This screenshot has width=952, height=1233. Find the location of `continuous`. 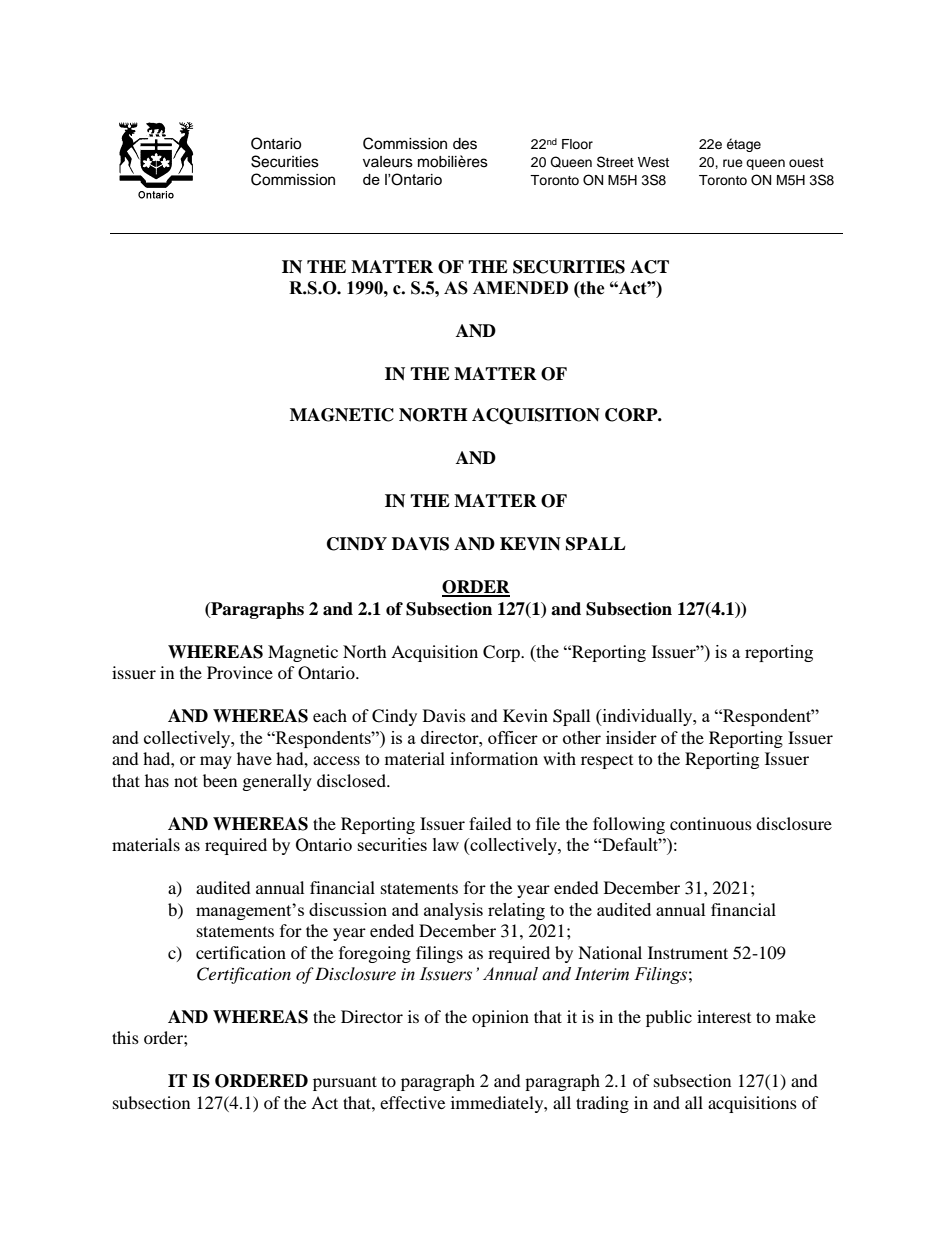

continuous is located at coordinates (711, 823).
